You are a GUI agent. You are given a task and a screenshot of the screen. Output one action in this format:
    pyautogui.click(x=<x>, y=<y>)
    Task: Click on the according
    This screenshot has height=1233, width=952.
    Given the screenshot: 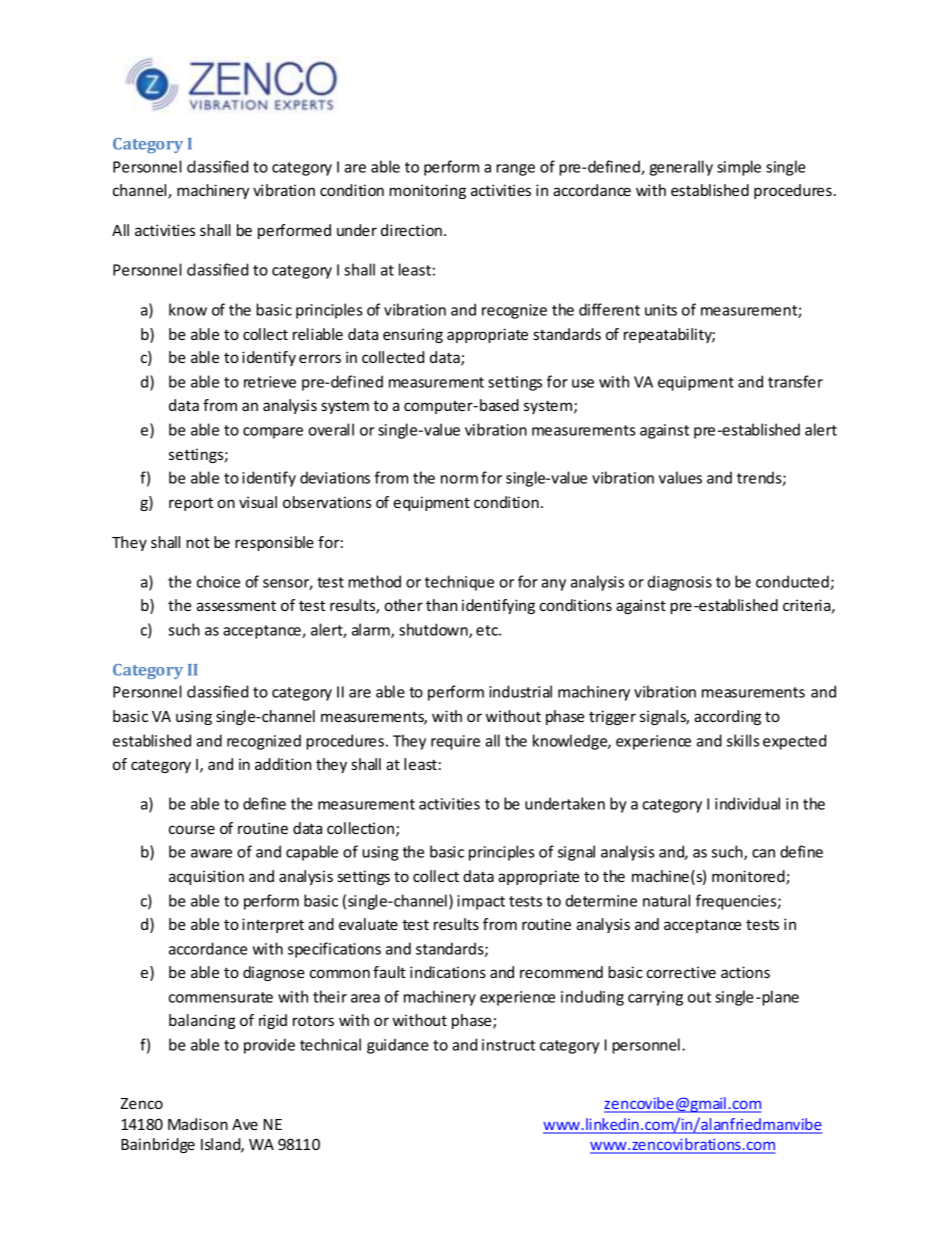 What is the action you would take?
    pyautogui.click(x=727, y=717)
